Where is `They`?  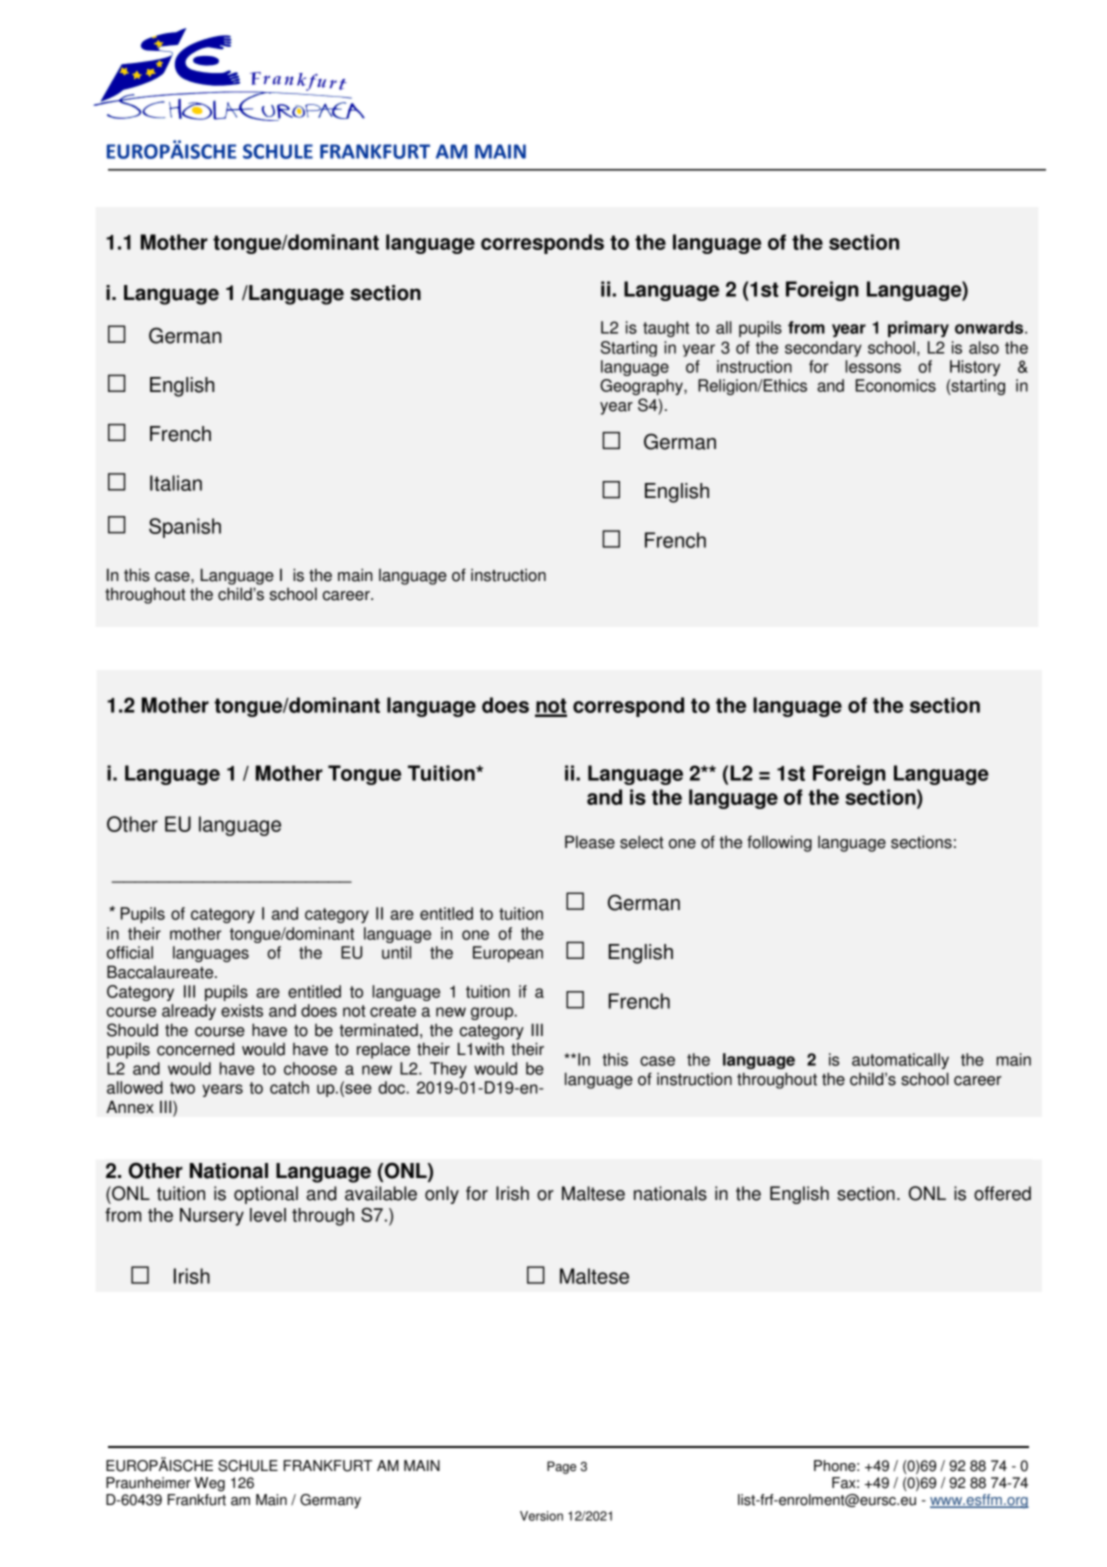
They is located at coordinates (448, 1070).
